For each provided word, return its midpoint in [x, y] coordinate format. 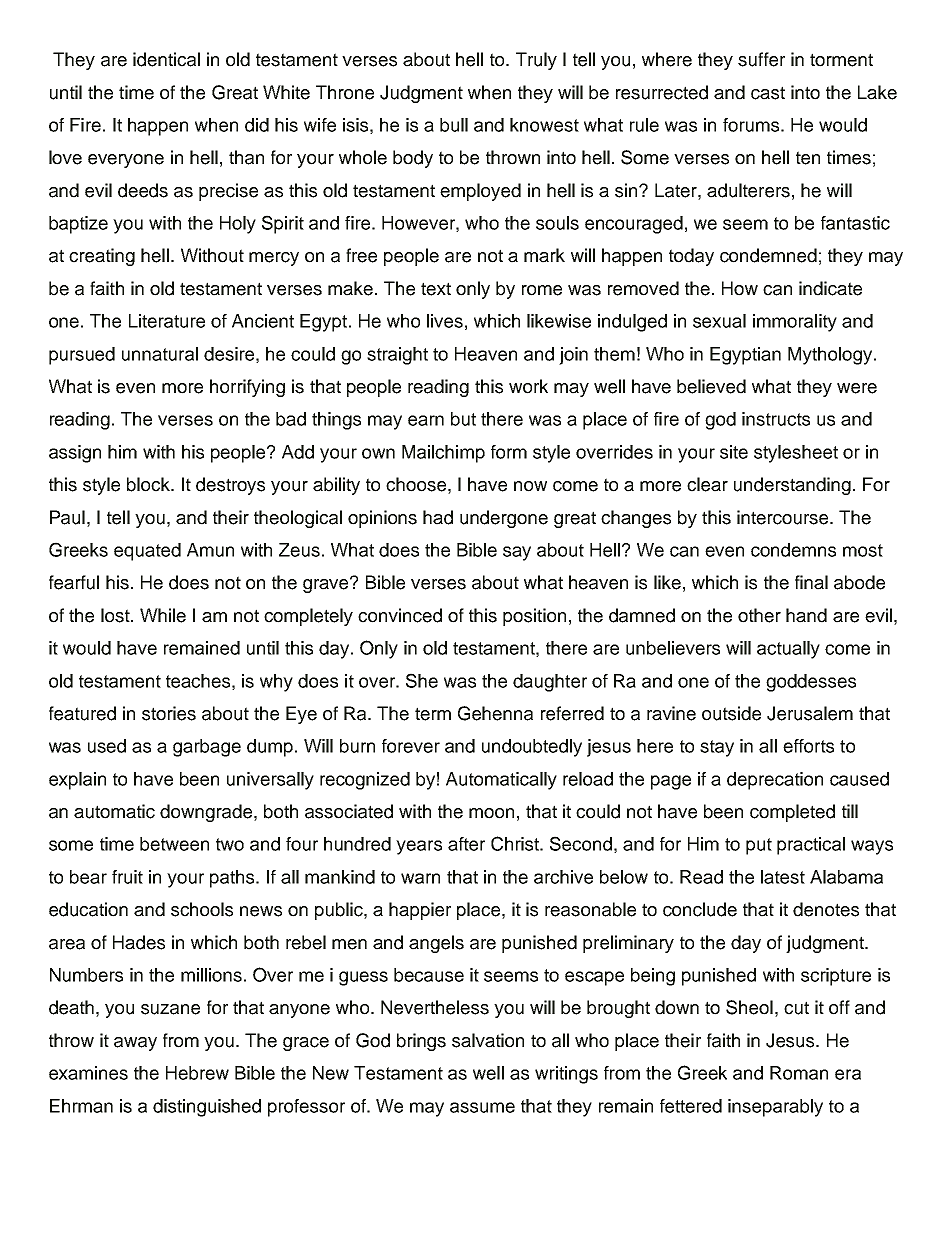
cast [768, 93]
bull [454, 125]
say [517, 553]
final [811, 582]
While [163, 615]
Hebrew [197, 1073]
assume [482, 1107]
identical [166, 59]
